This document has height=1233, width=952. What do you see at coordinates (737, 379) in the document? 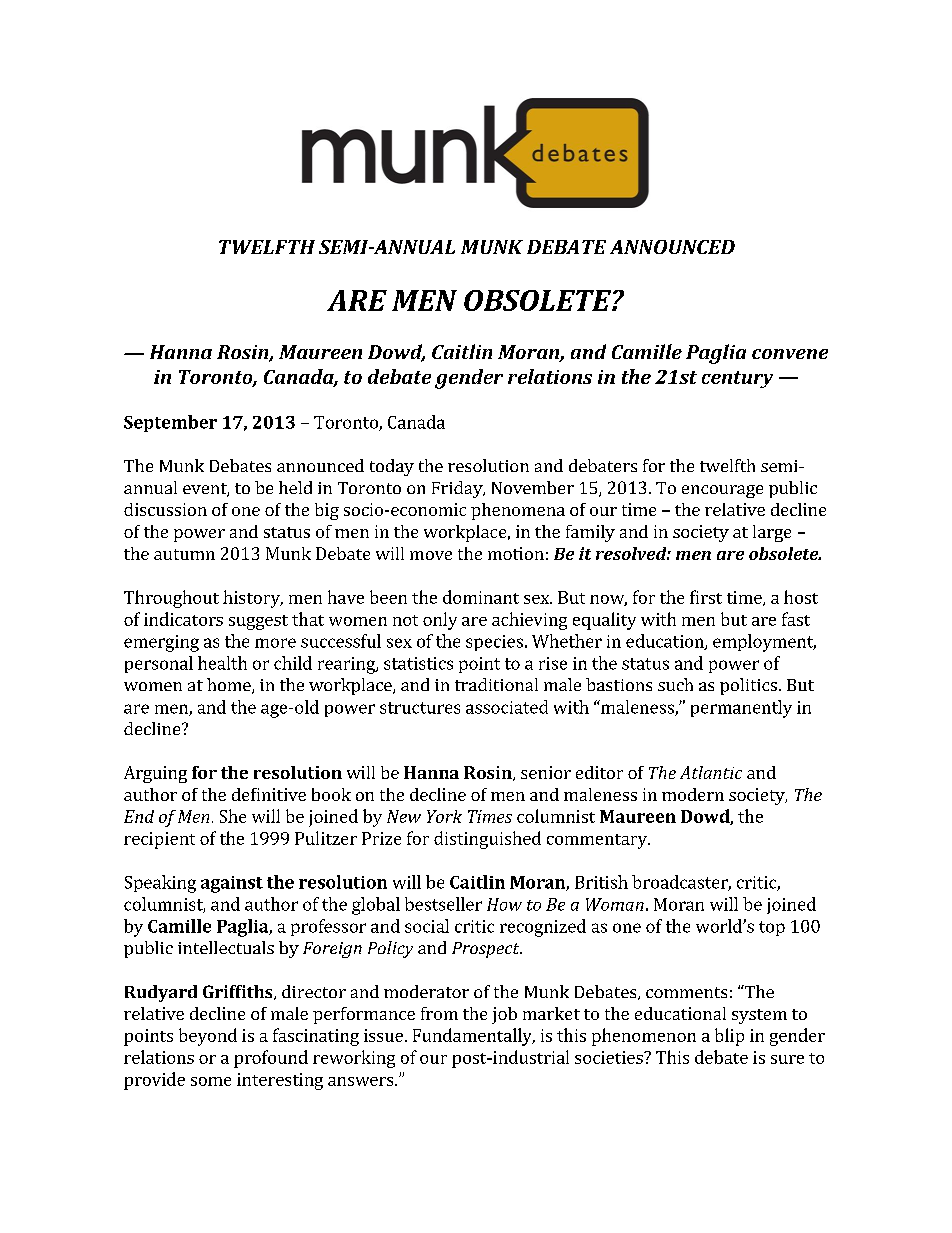
I see `century` at bounding box center [737, 379].
